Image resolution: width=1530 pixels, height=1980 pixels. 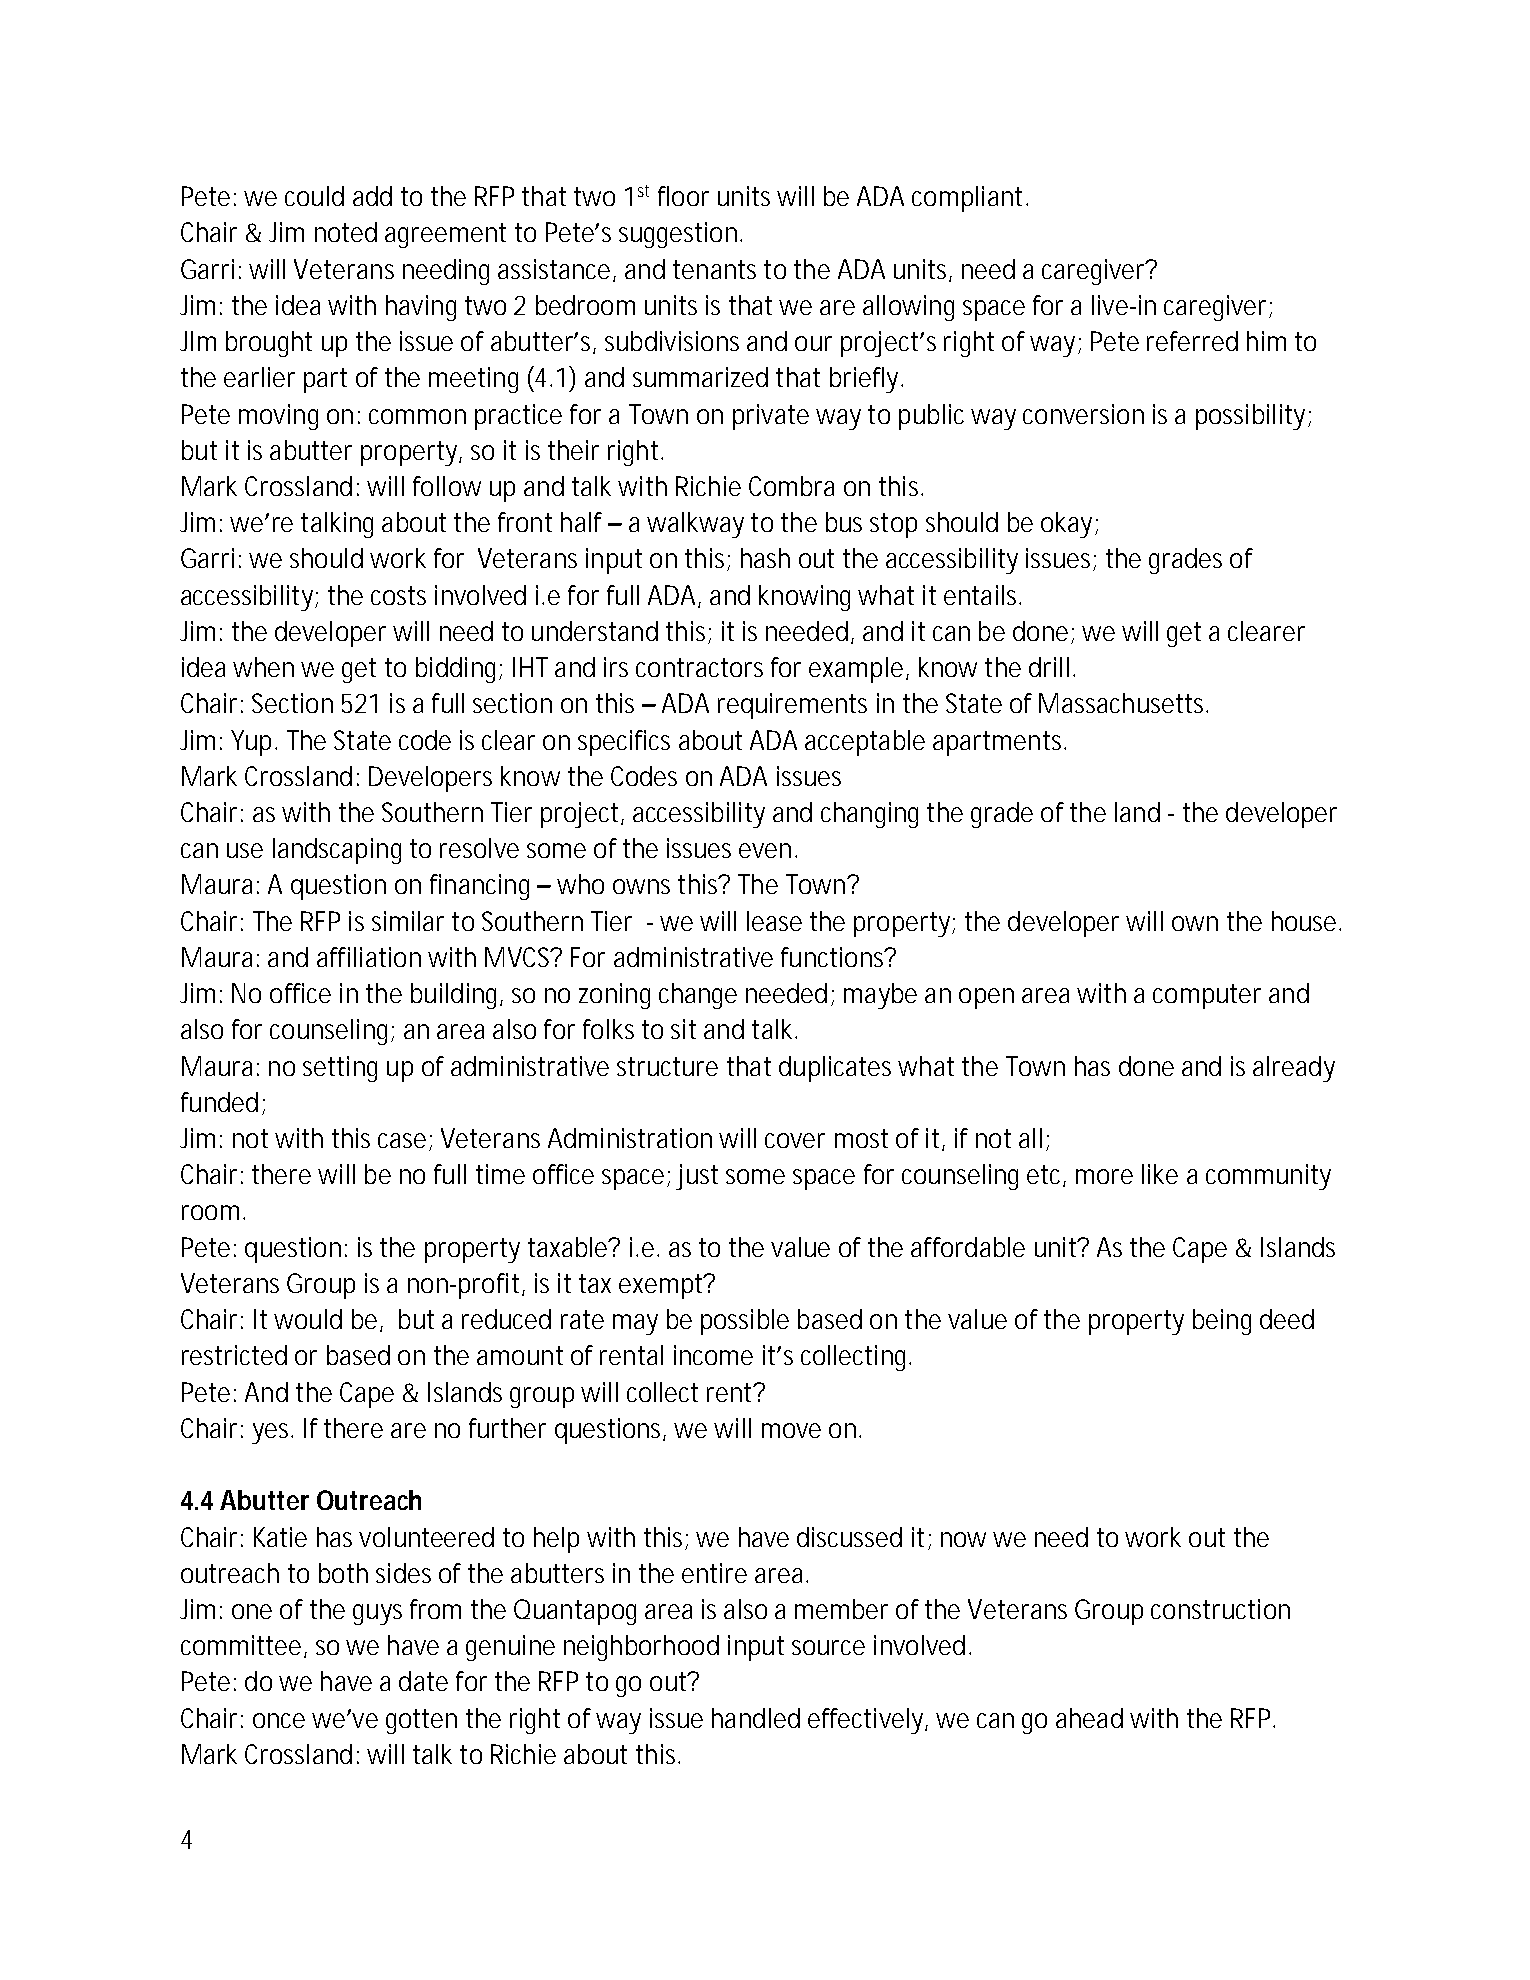 What do you see at coordinates (699, 667) in the screenshot?
I see `contractors` at bounding box center [699, 667].
